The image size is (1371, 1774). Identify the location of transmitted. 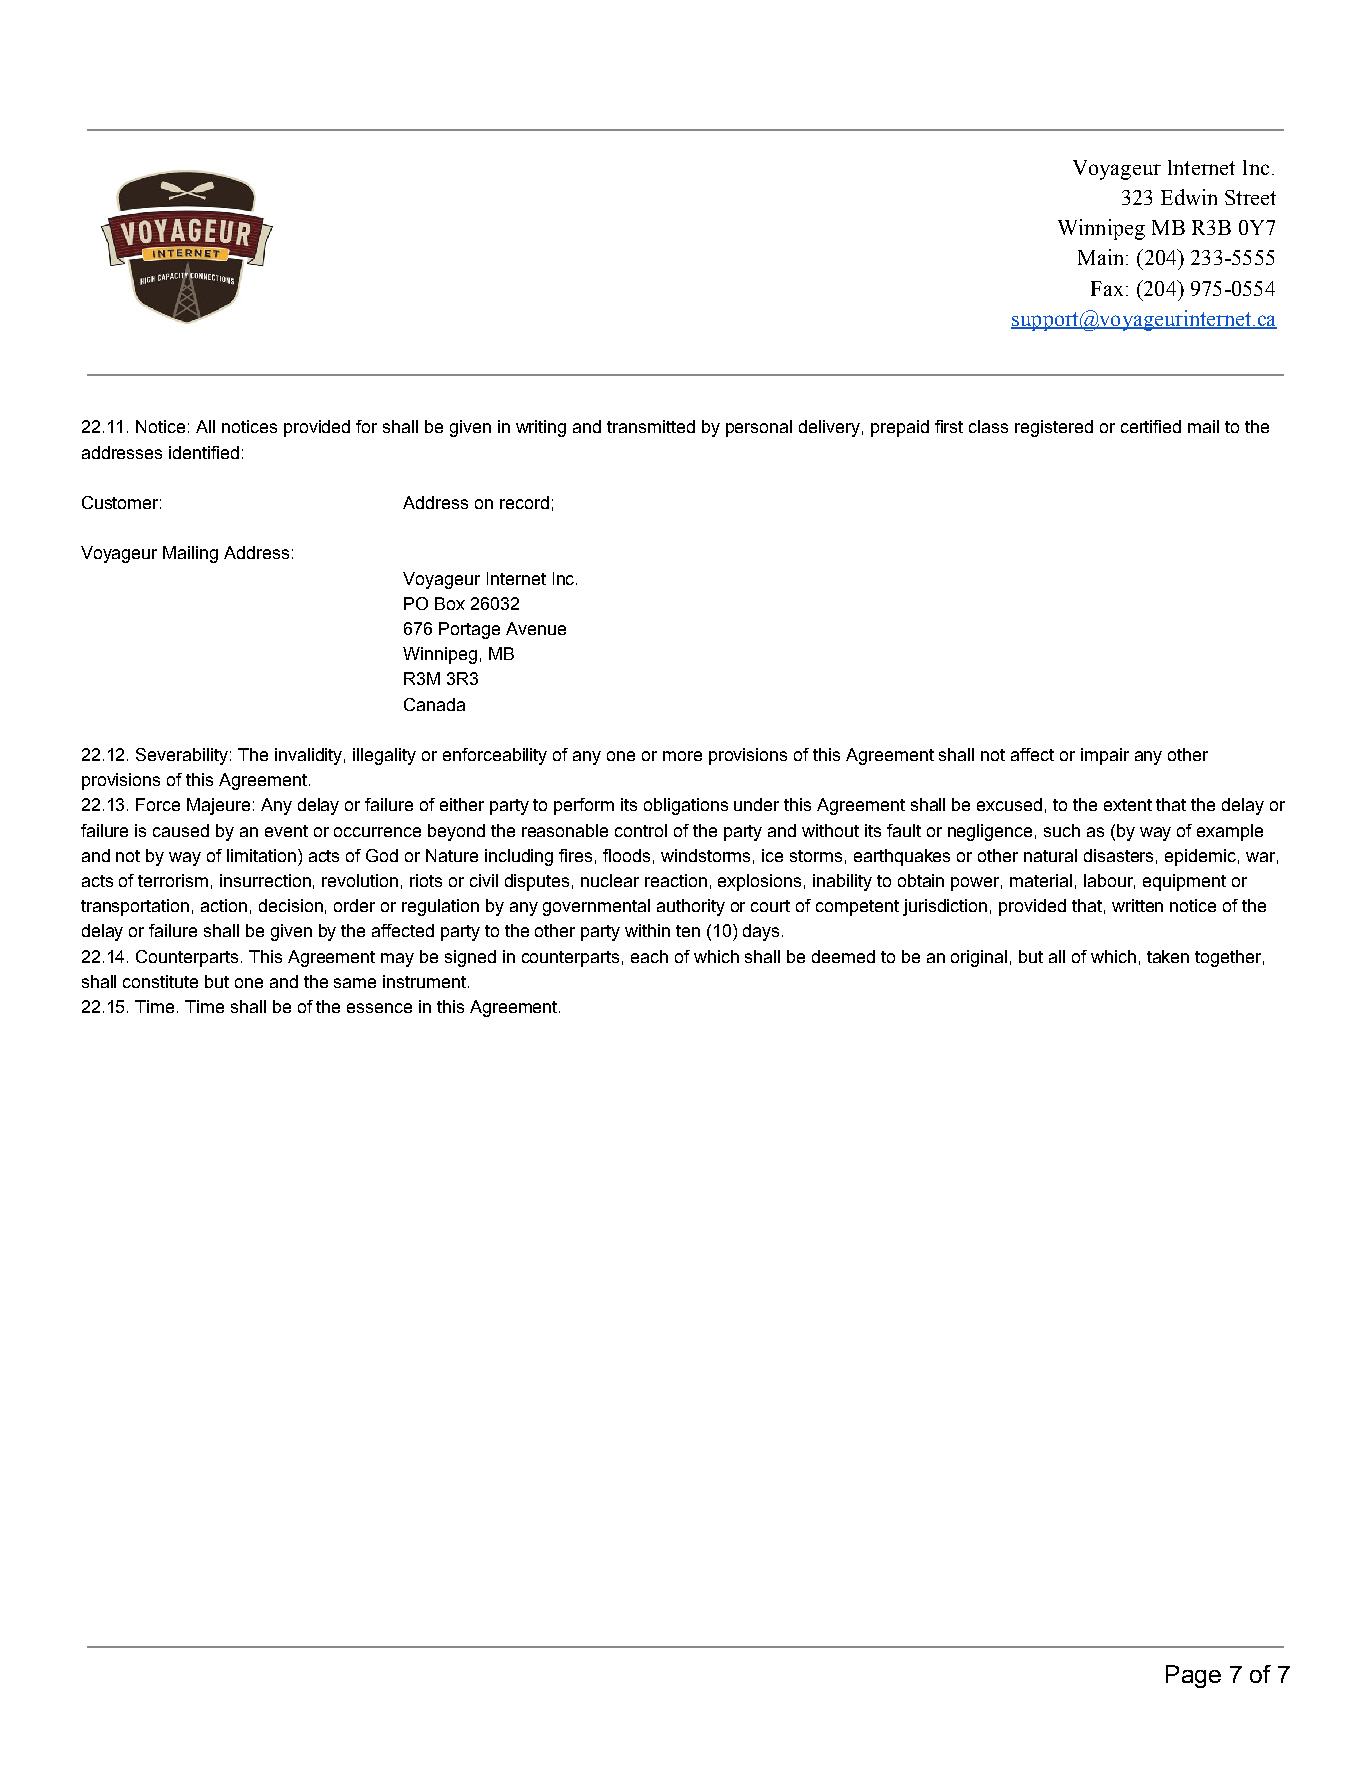
(651, 426).
